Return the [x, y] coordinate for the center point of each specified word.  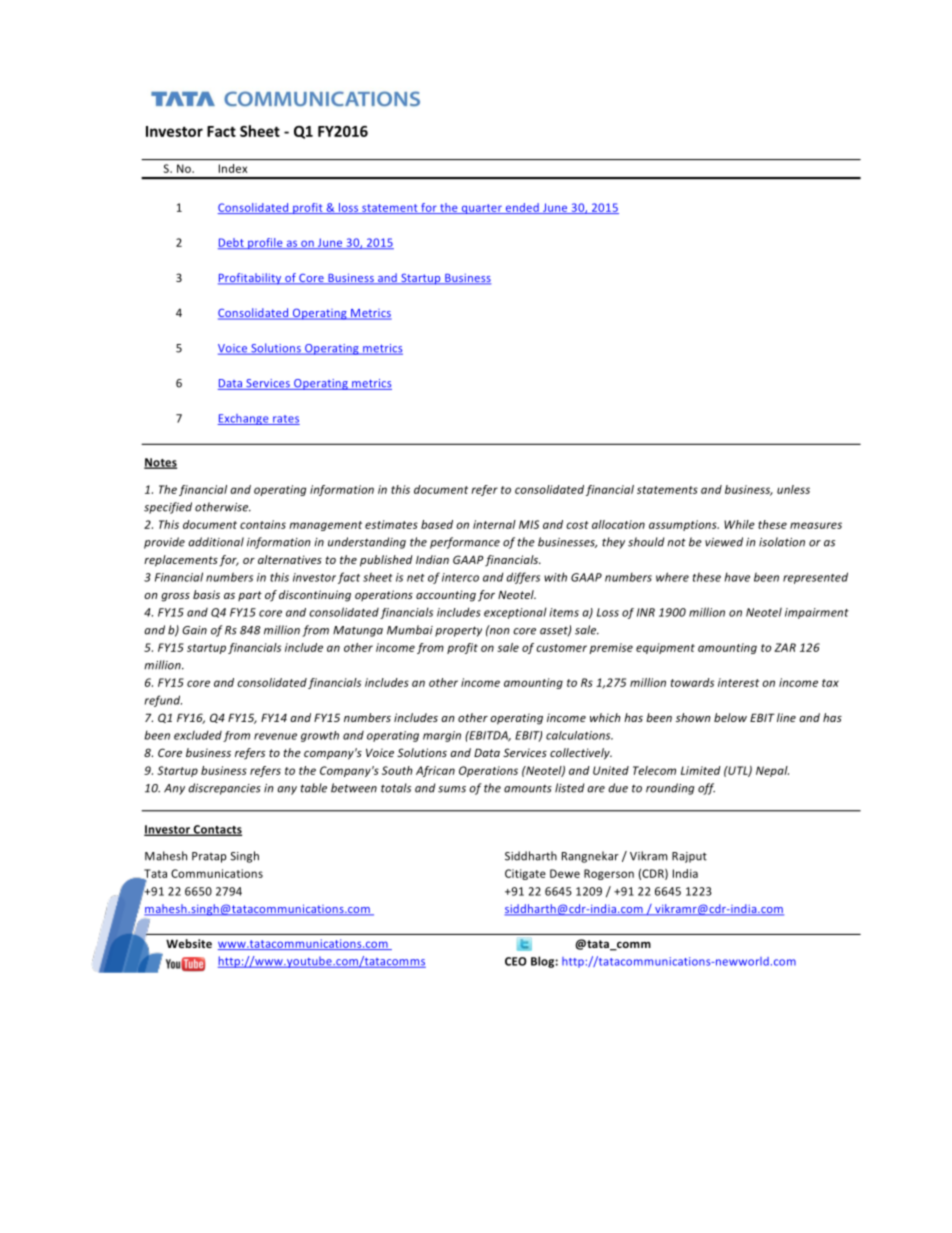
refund [163, 701]
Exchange [244, 419]
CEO [516, 961]
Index [233, 168]
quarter [481, 209]
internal [494, 524]
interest [738, 682]
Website [189, 943]
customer [561, 648]
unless [793, 489]
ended [522, 208]
